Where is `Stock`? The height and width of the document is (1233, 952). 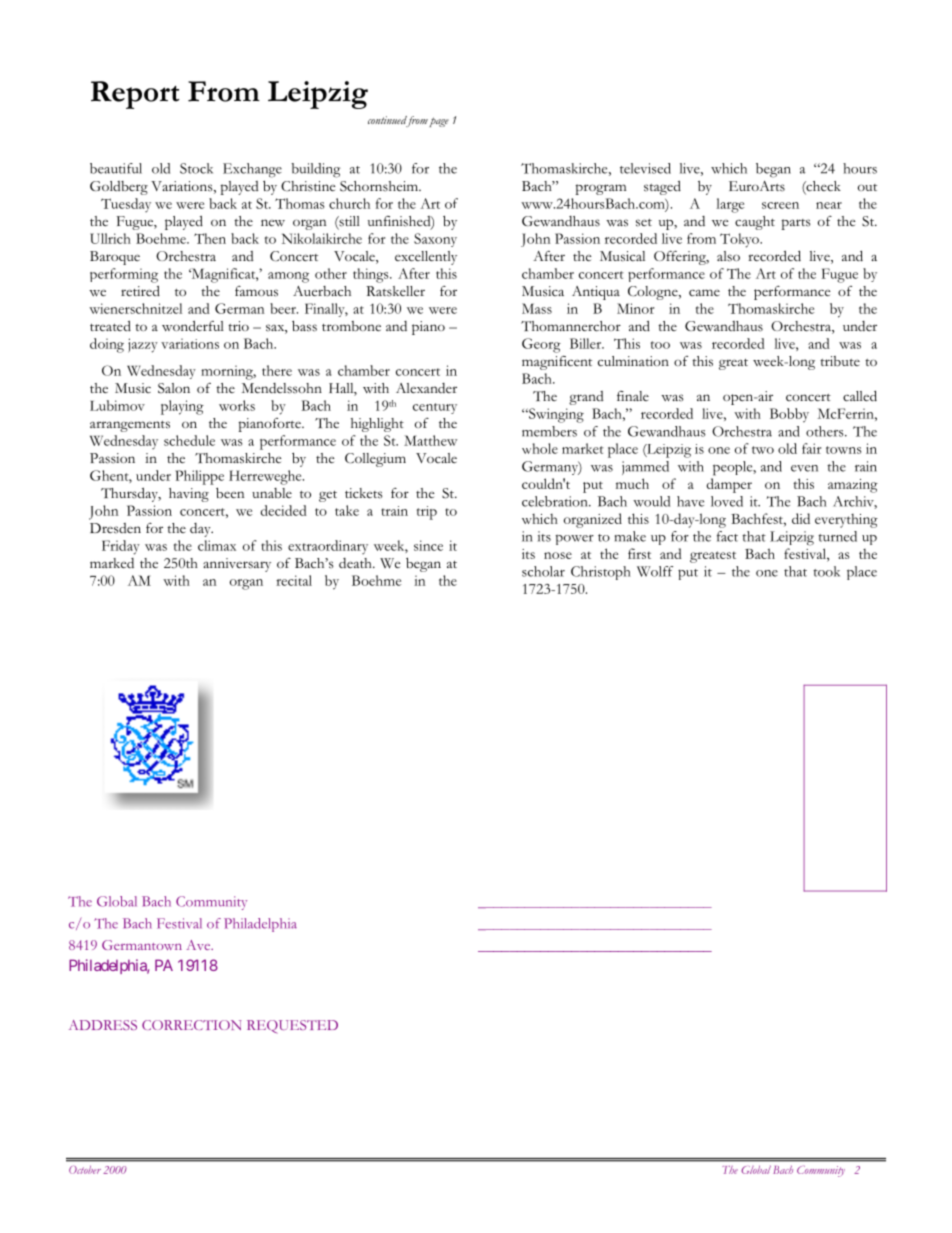
Stock is located at coordinates (196, 168).
